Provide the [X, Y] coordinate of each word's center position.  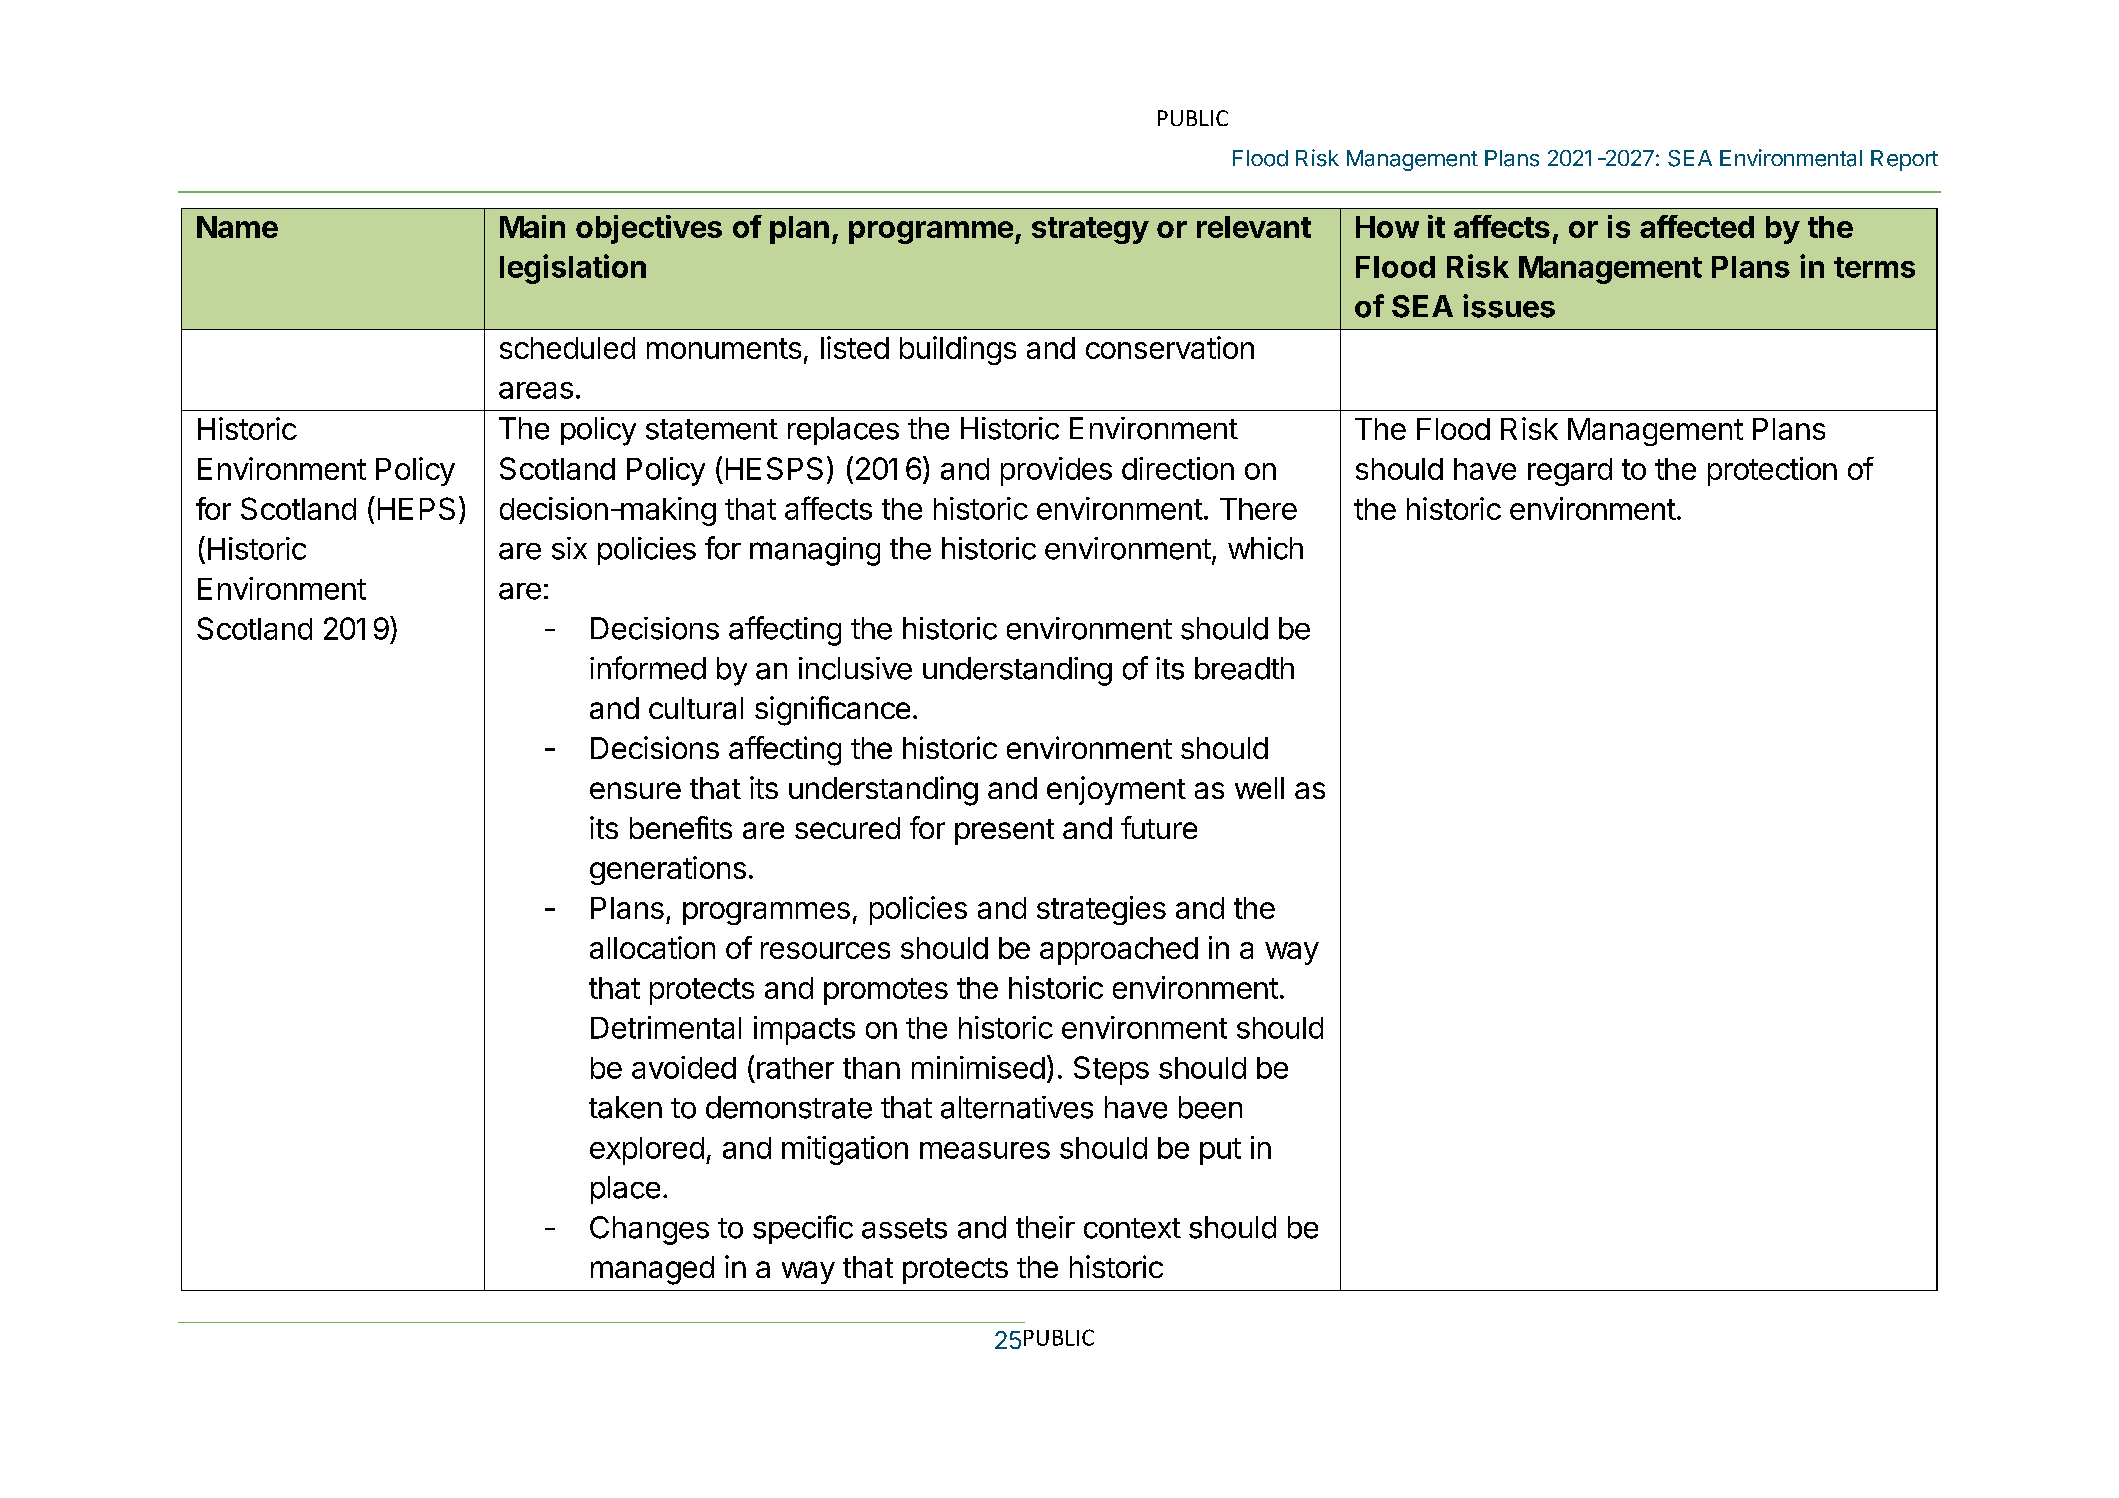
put [1220, 1151]
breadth [1244, 668]
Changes [649, 1230]
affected [1697, 226]
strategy [1090, 230]
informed [648, 668]
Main [532, 226]
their [1045, 1227]
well [1259, 788]
